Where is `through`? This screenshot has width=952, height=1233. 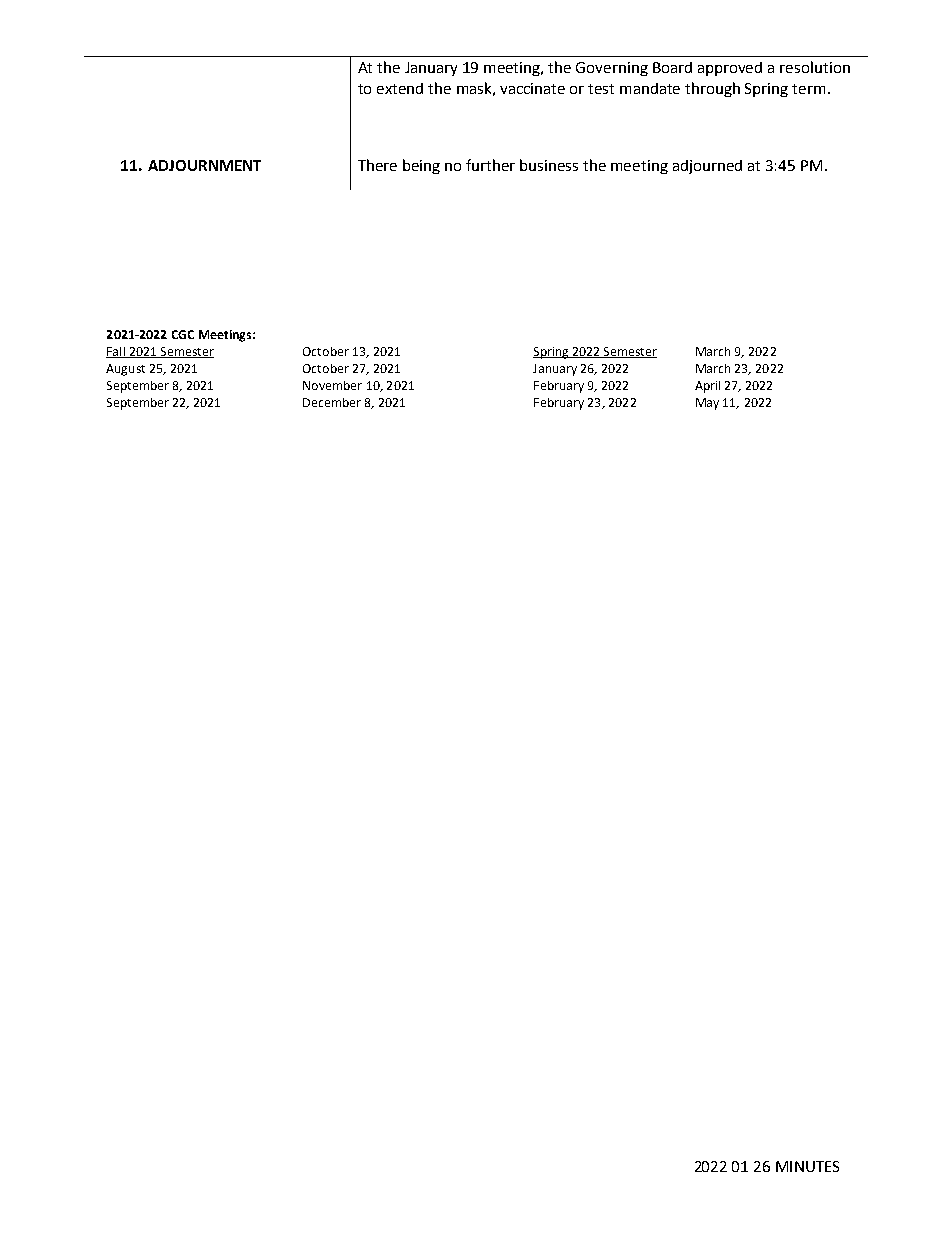 through is located at coordinates (712, 89).
